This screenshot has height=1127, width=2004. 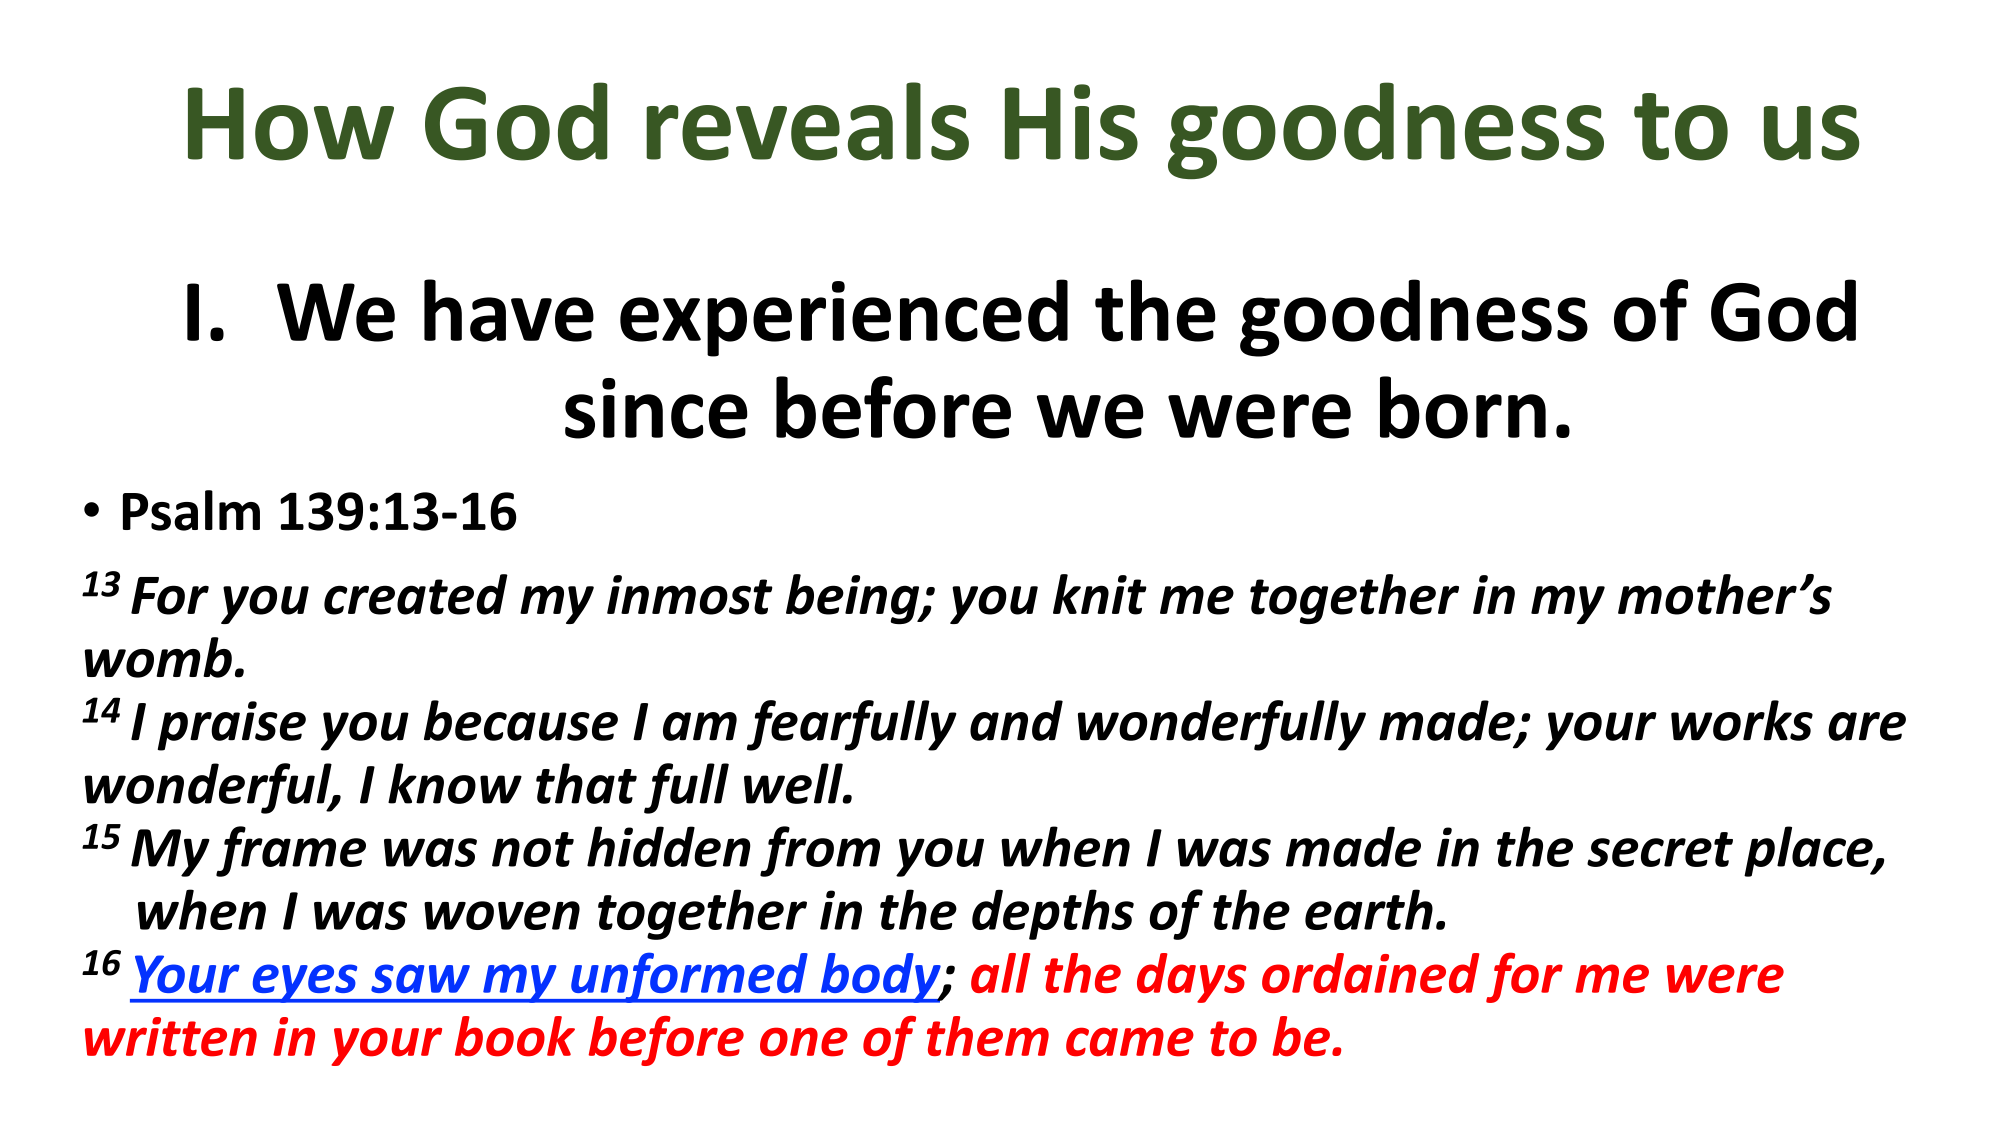 I want to click on knit, so click(x=1100, y=594).
